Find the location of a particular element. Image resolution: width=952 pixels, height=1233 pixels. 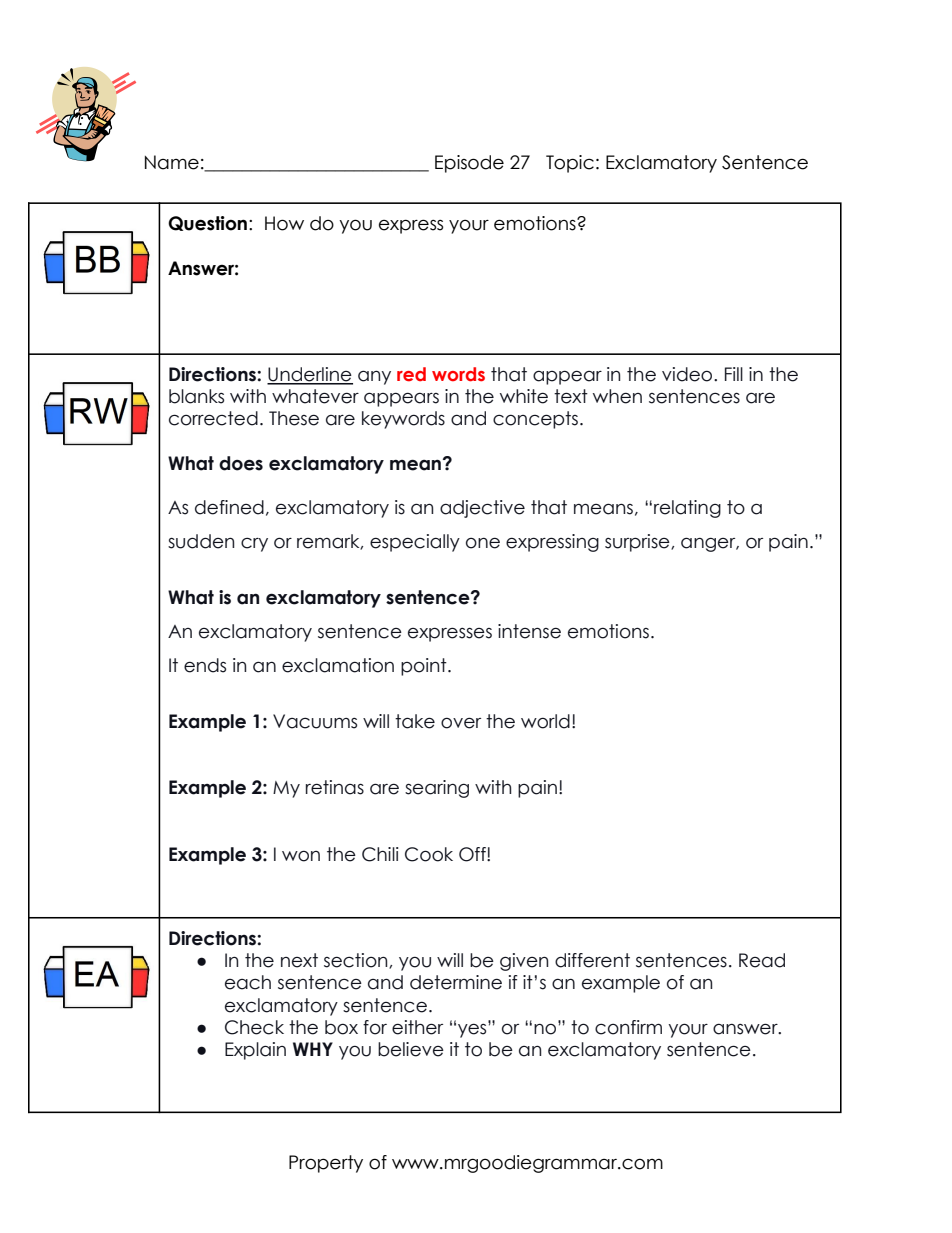

believe is located at coordinates (411, 1049).
